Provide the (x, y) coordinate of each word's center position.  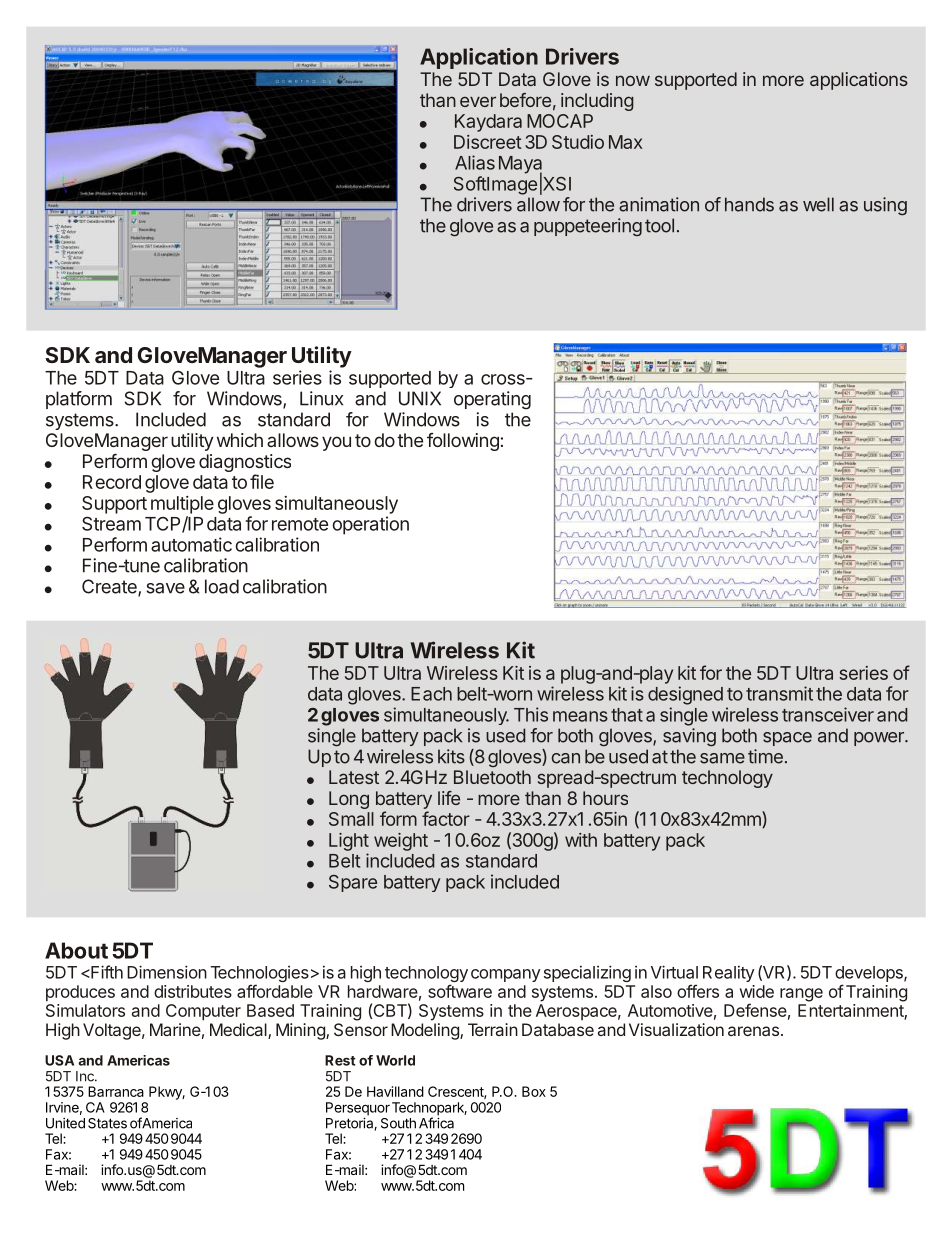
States (107, 1123)
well (818, 204)
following (463, 442)
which (240, 440)
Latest (354, 777)
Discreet (488, 142)
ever (478, 101)
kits (451, 756)
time (765, 756)
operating (492, 400)
